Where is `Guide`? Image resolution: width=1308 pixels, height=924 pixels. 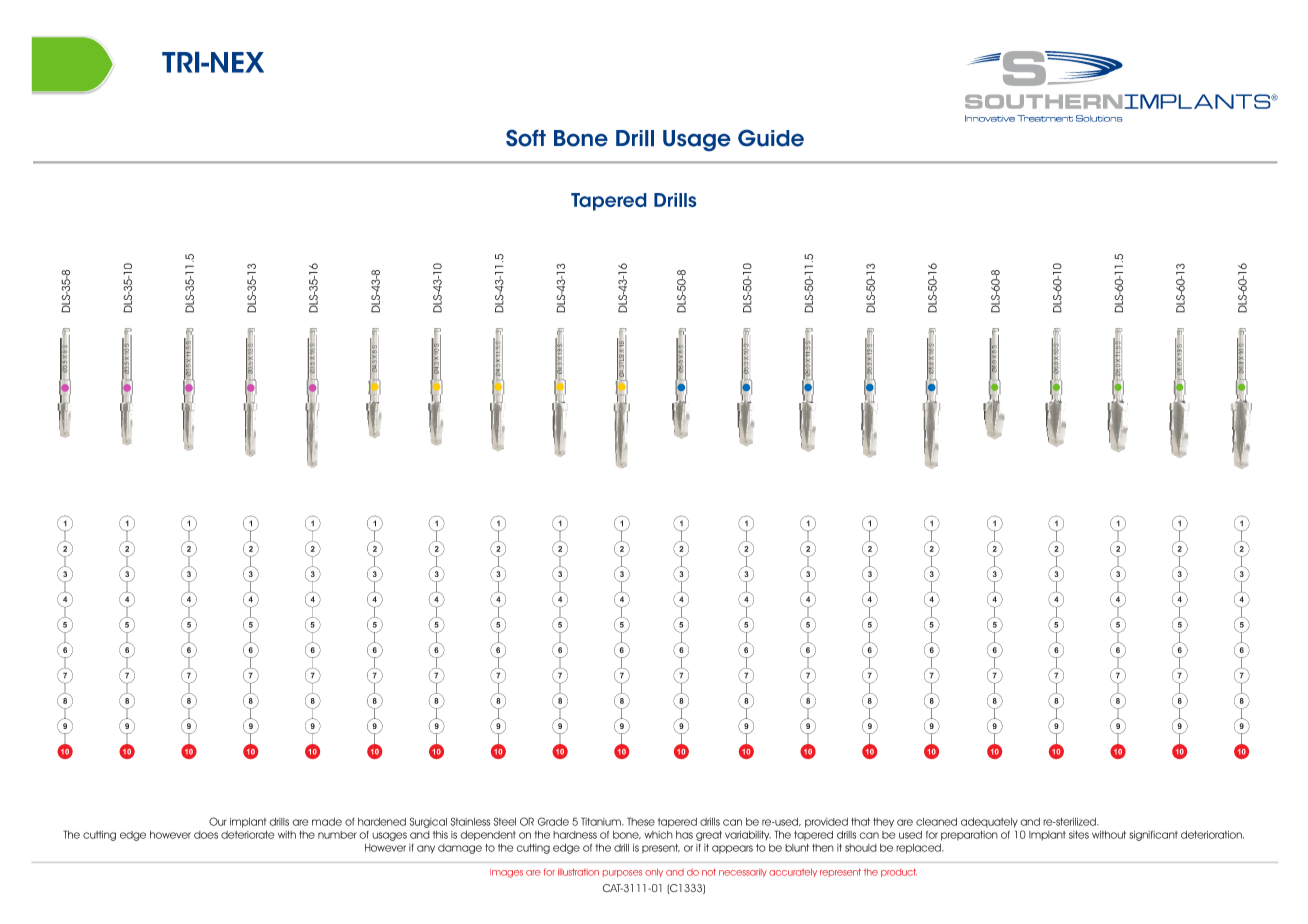 Guide is located at coordinates (771, 138).
